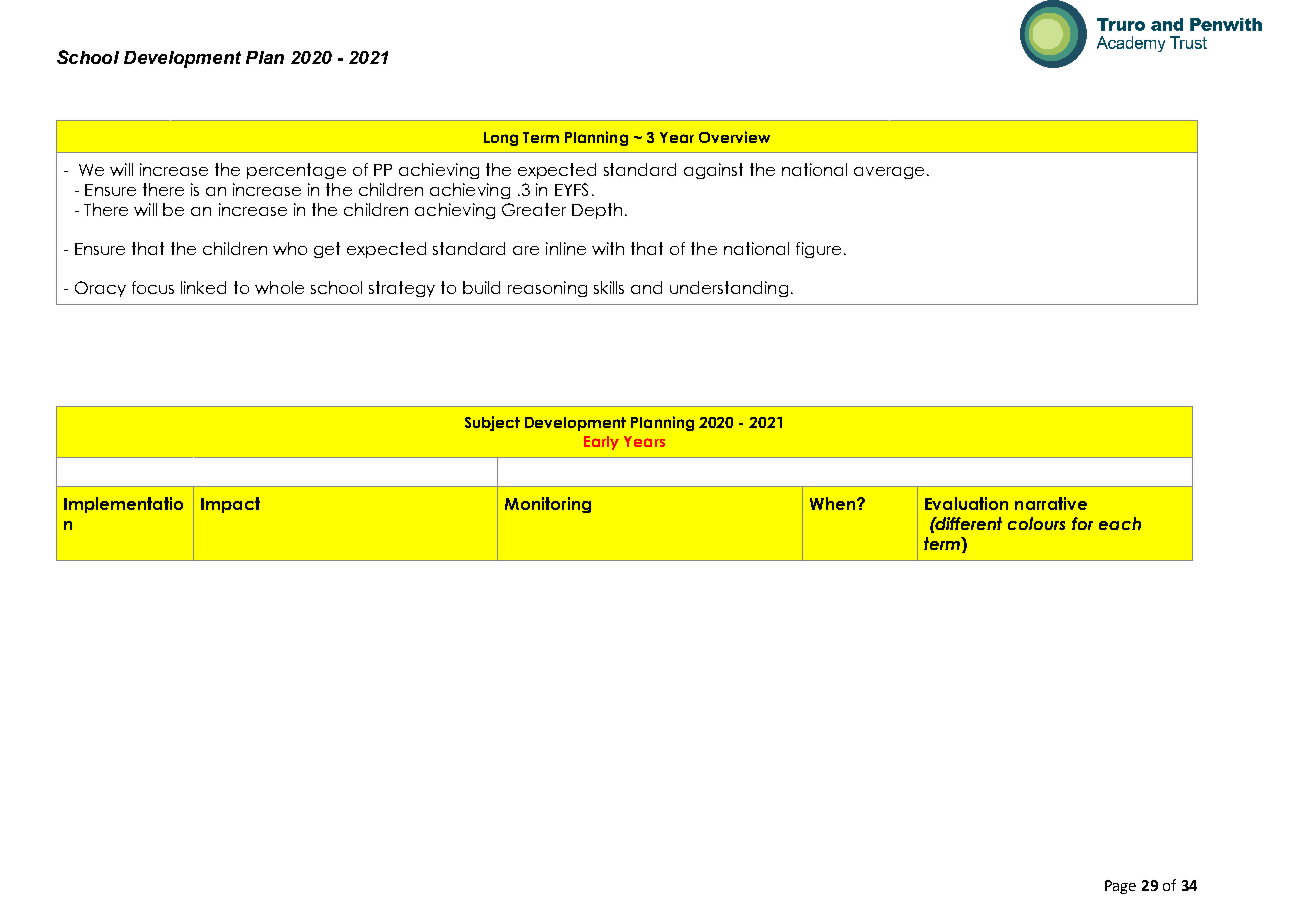 The image size is (1308, 924). Describe the element at coordinates (834, 503) in the screenshot. I see `When` at that location.
